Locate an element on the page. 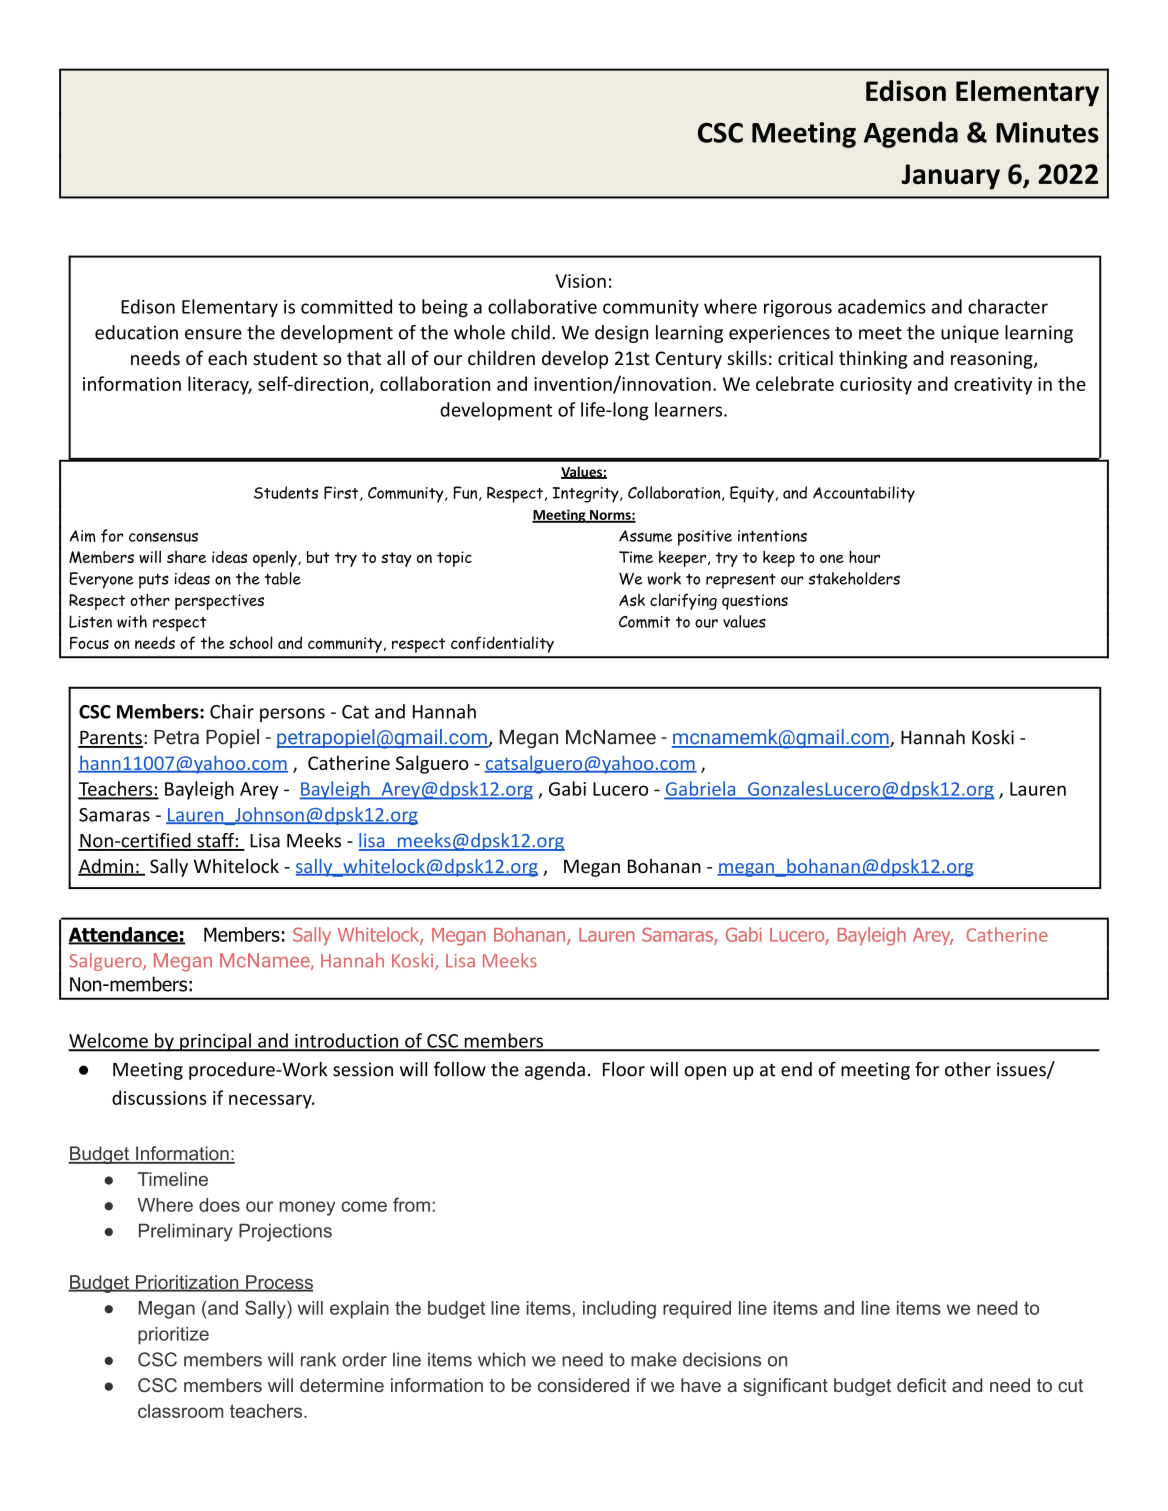 The width and height of the image is (1168, 1511). follow is located at coordinates (460, 1069).
